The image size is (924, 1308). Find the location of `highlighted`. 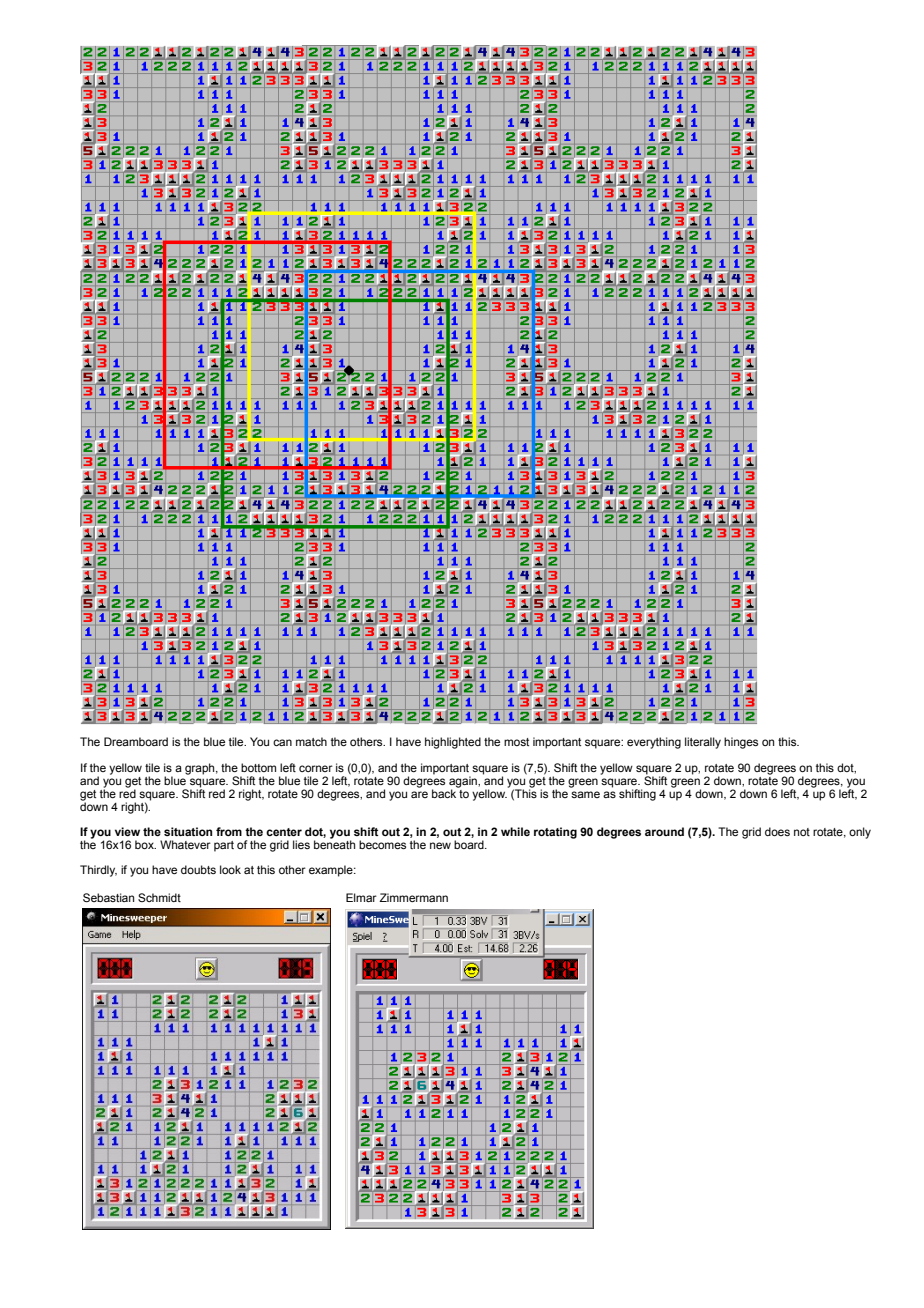

highlighted is located at coordinates (453, 743).
